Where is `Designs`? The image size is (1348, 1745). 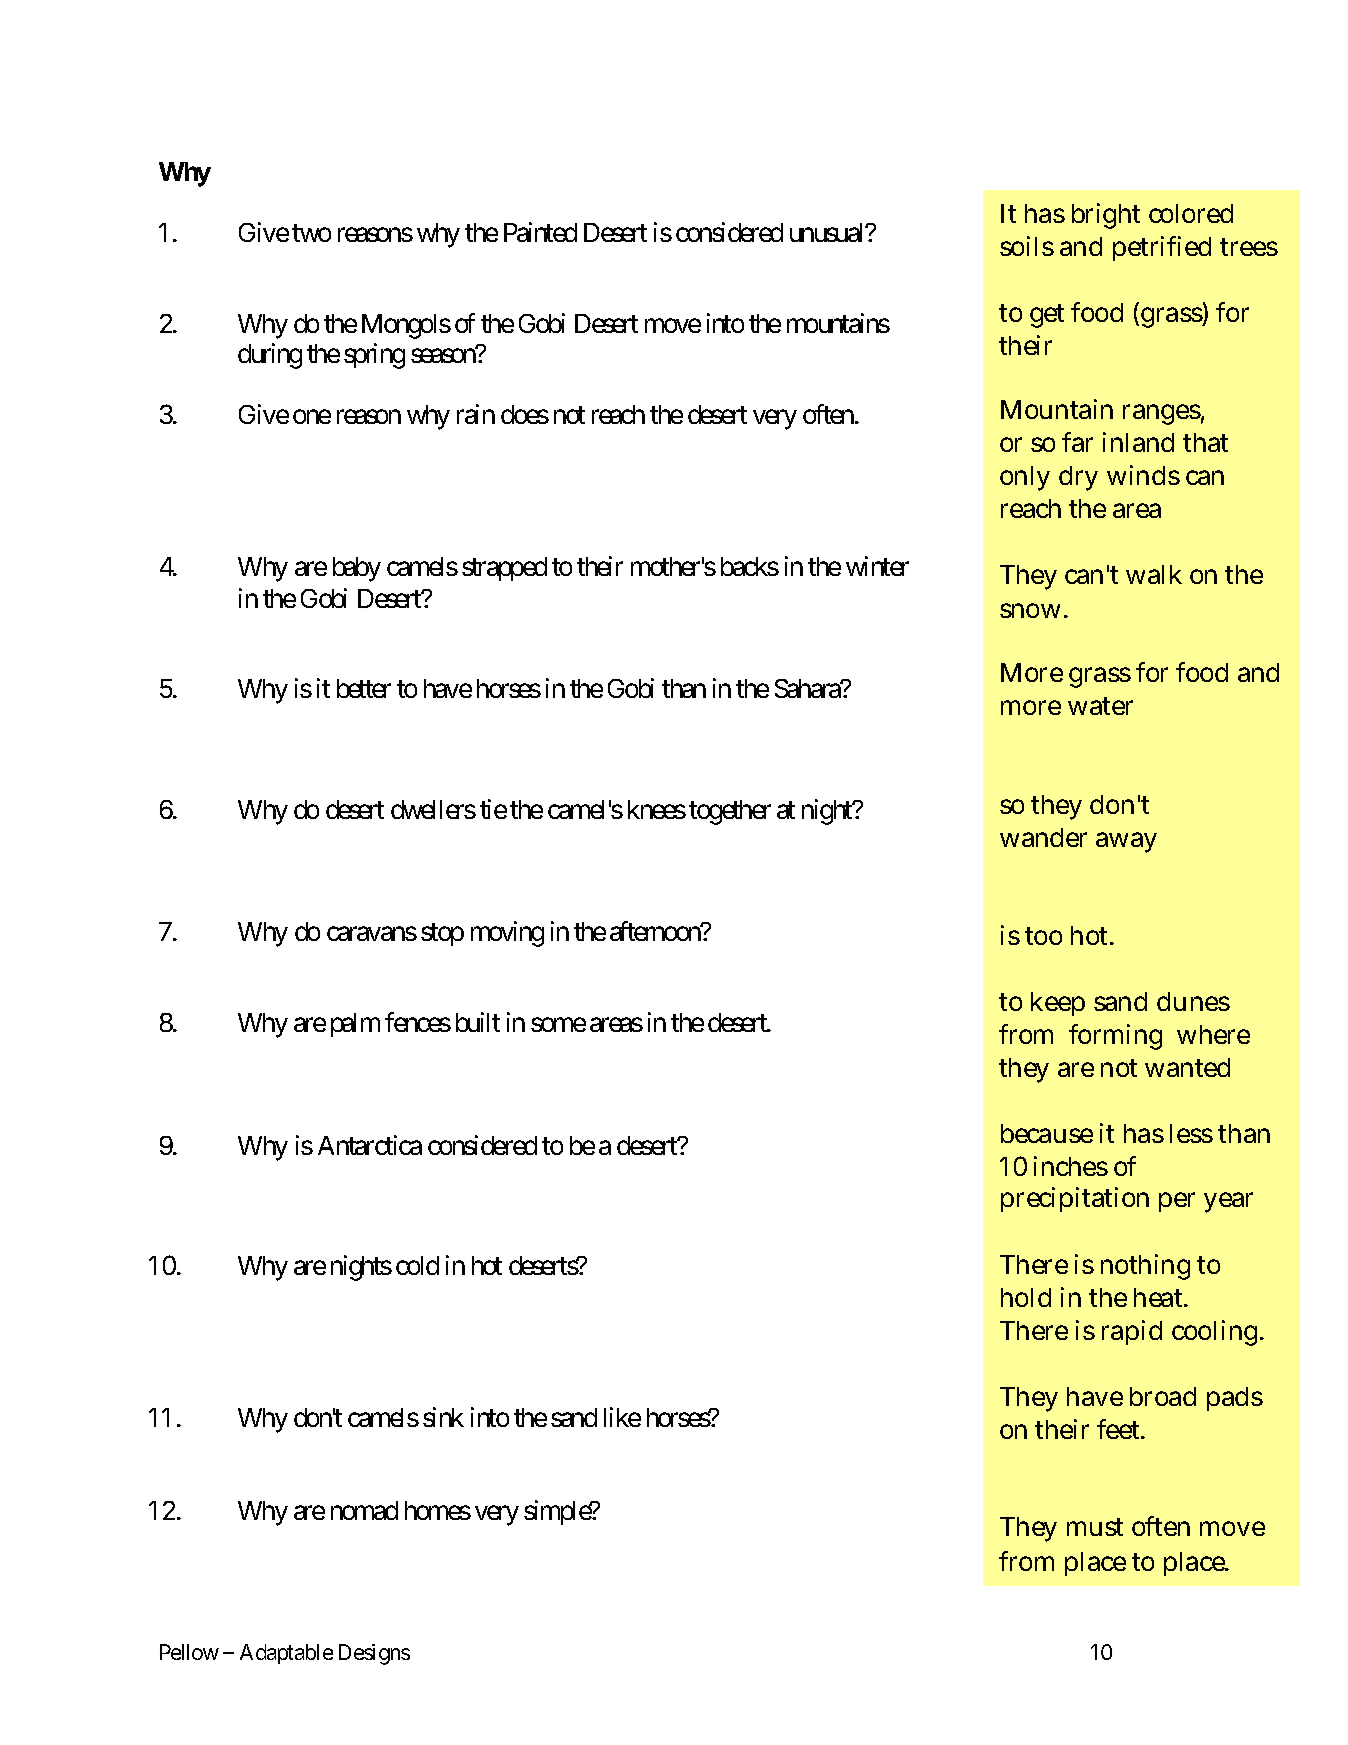 Designs is located at coordinates (374, 1654).
